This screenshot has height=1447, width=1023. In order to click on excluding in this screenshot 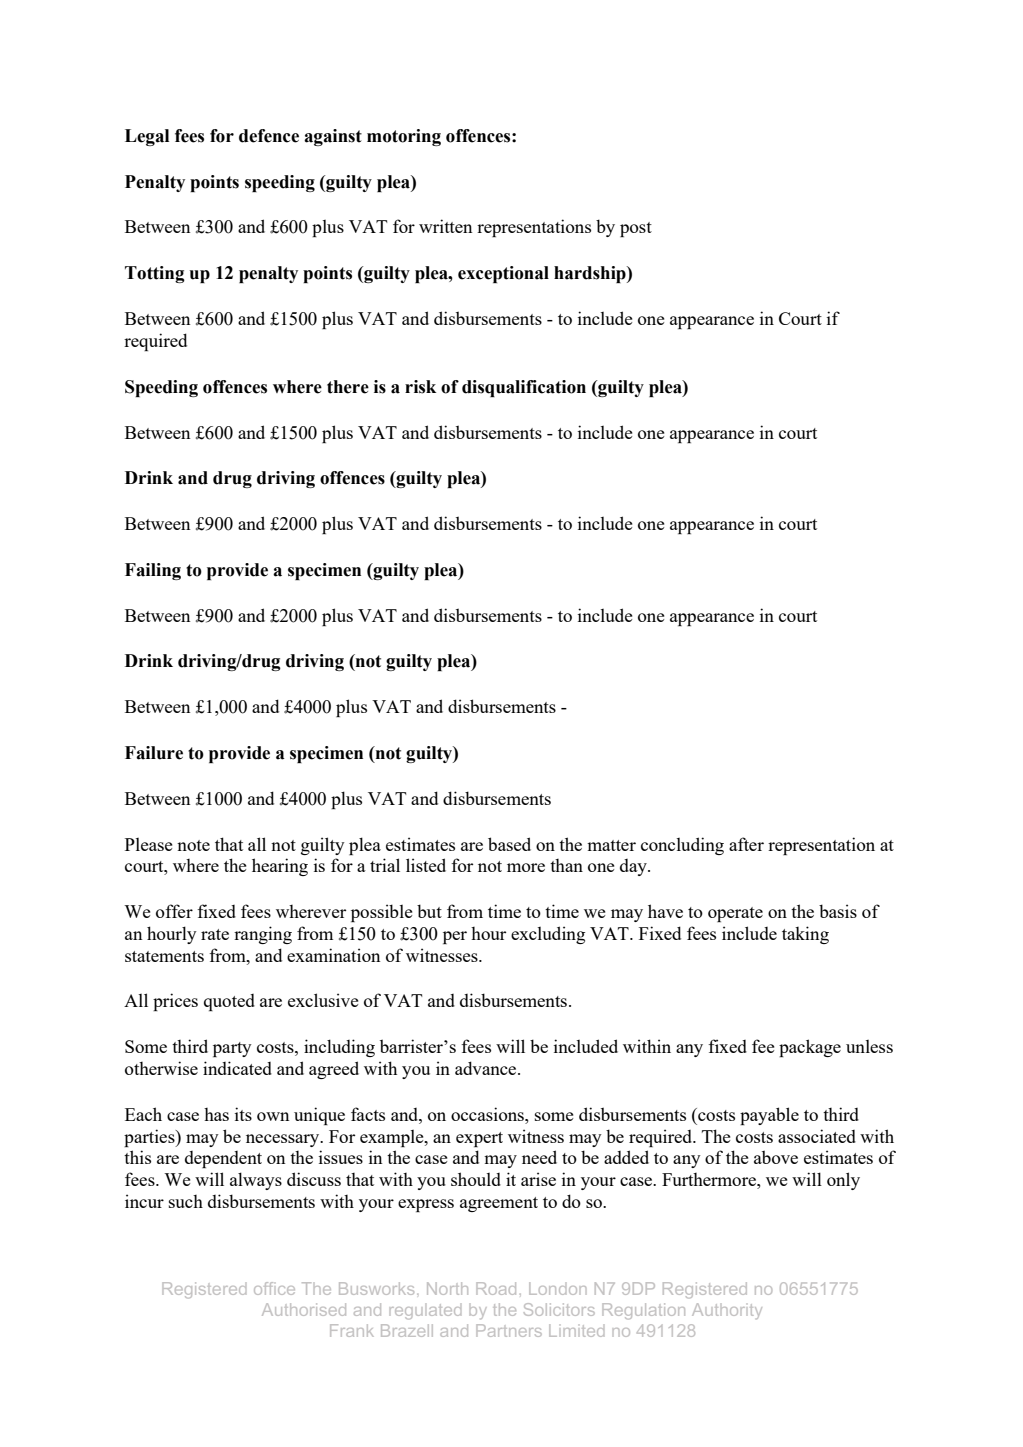, I will do `click(548, 935)`.
